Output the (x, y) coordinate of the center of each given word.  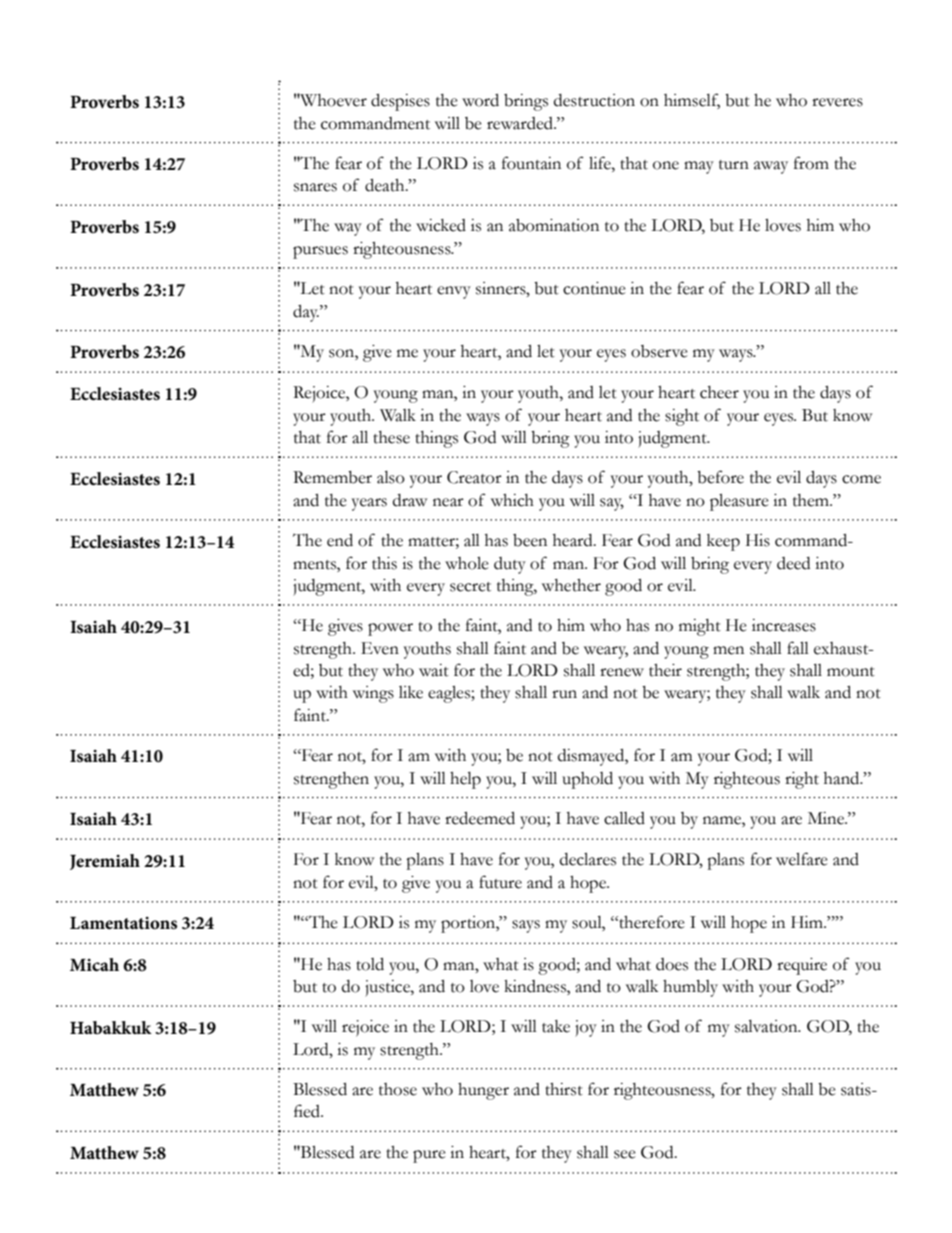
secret (470, 587)
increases (784, 625)
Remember (332, 477)
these (391, 437)
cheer (719, 392)
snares (315, 187)
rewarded (521, 123)
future (500, 882)
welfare (802, 859)
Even (380, 648)
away (771, 167)
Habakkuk (111, 1027)
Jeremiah (105, 862)
